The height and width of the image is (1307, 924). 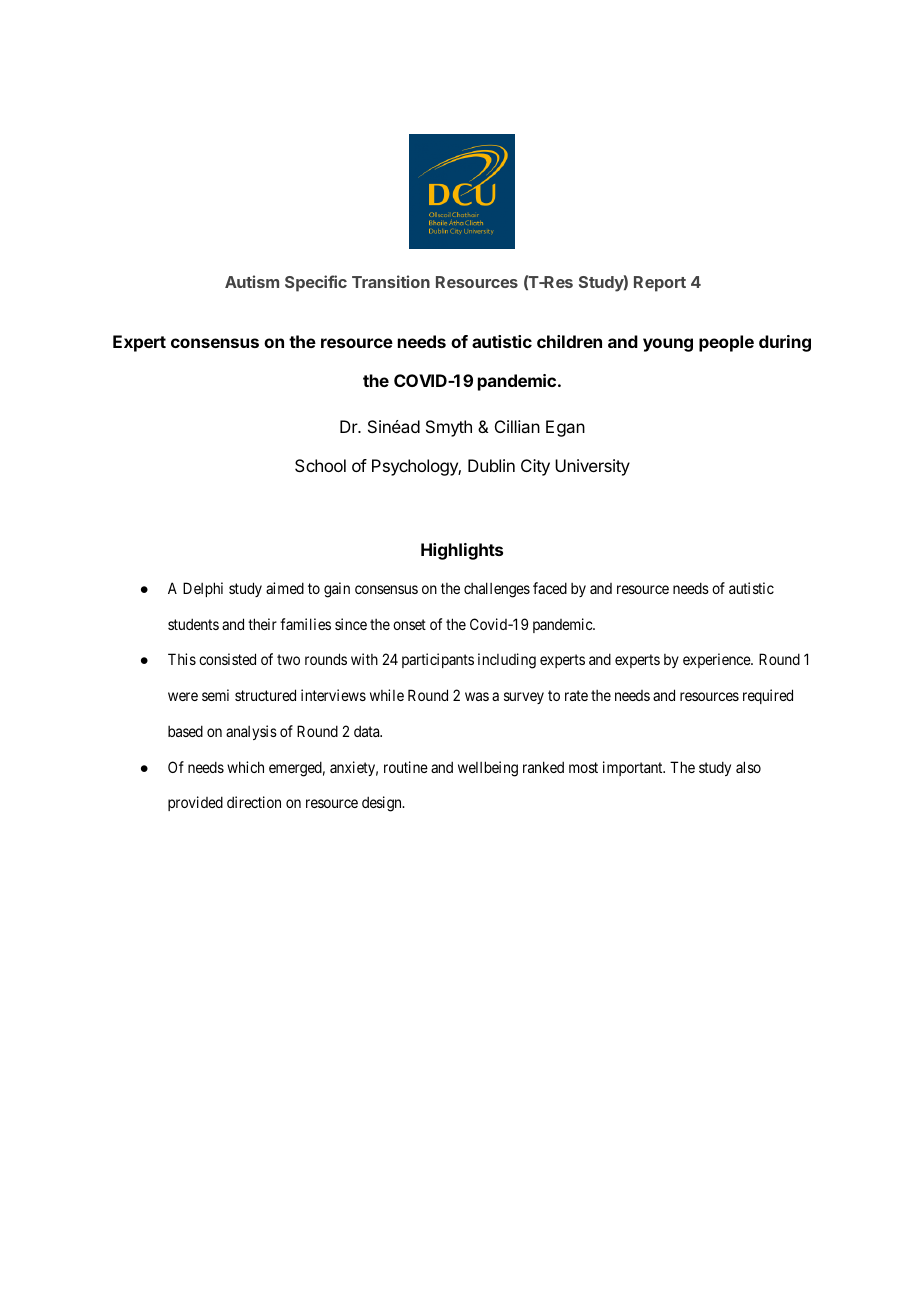 What do you see at coordinates (409, 624) in the image?
I see `onset` at bounding box center [409, 624].
